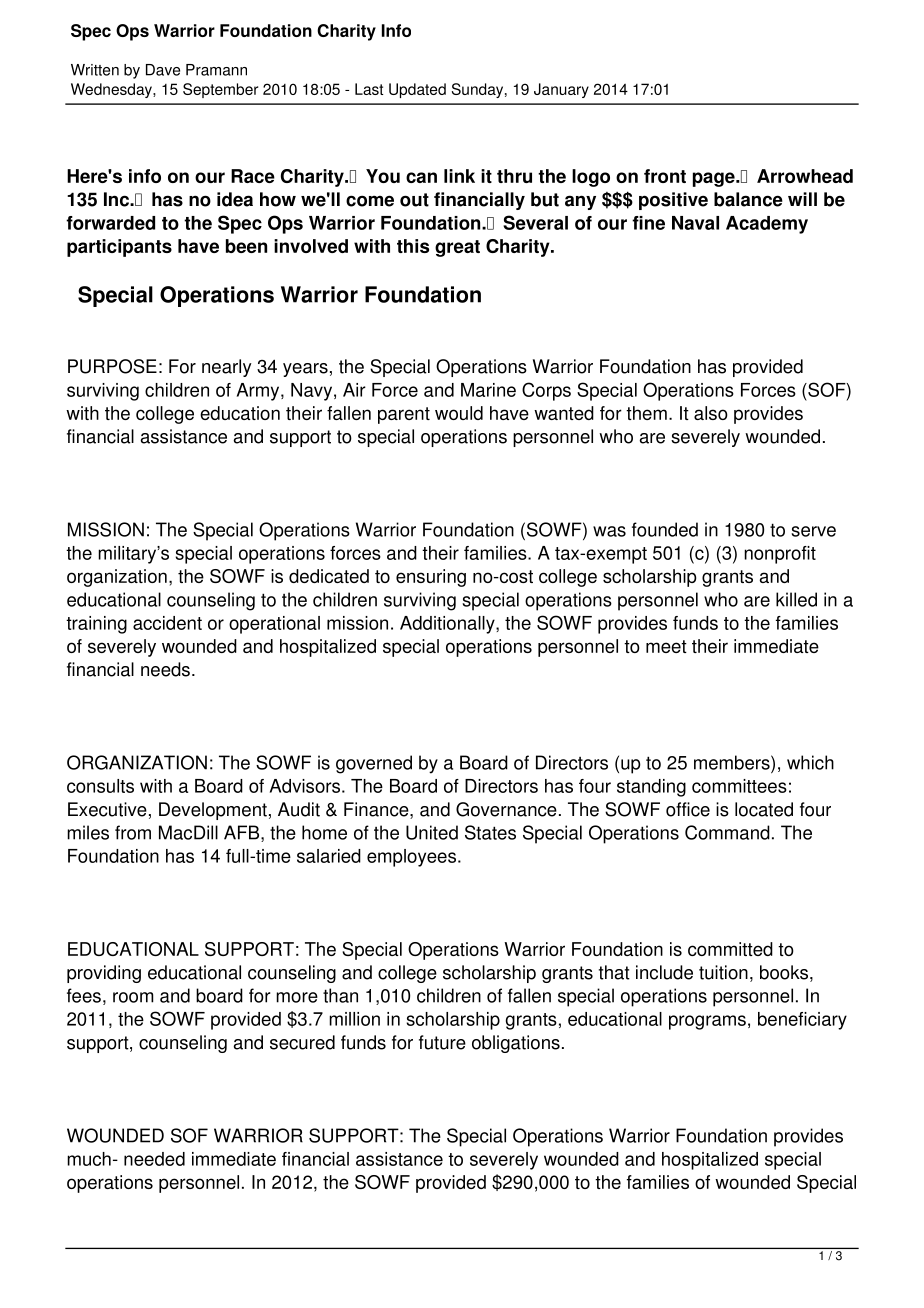 Image resolution: width=924 pixels, height=1308 pixels. I want to click on front, so click(665, 176).
